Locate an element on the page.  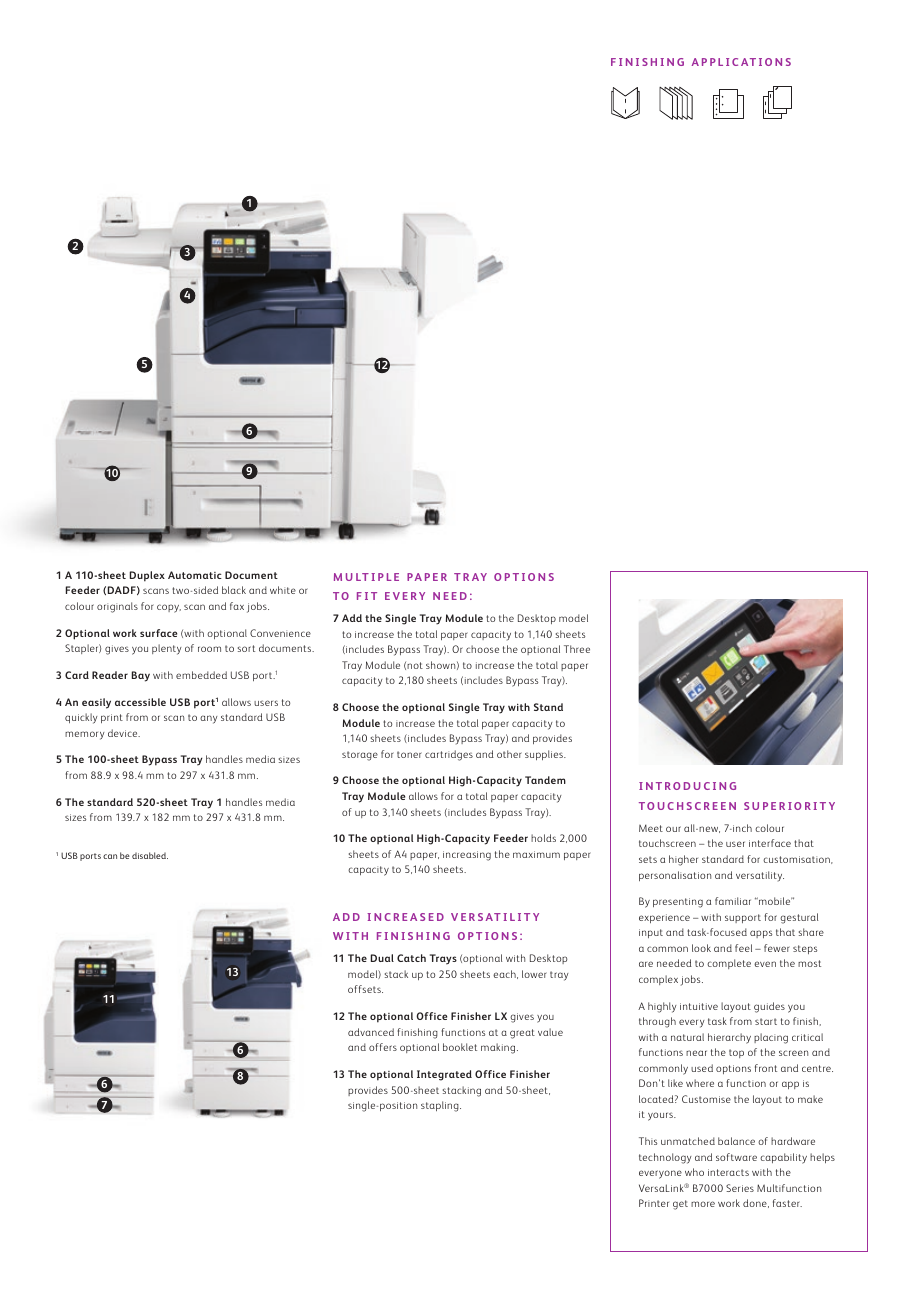
familiar is located at coordinates (733, 901).
